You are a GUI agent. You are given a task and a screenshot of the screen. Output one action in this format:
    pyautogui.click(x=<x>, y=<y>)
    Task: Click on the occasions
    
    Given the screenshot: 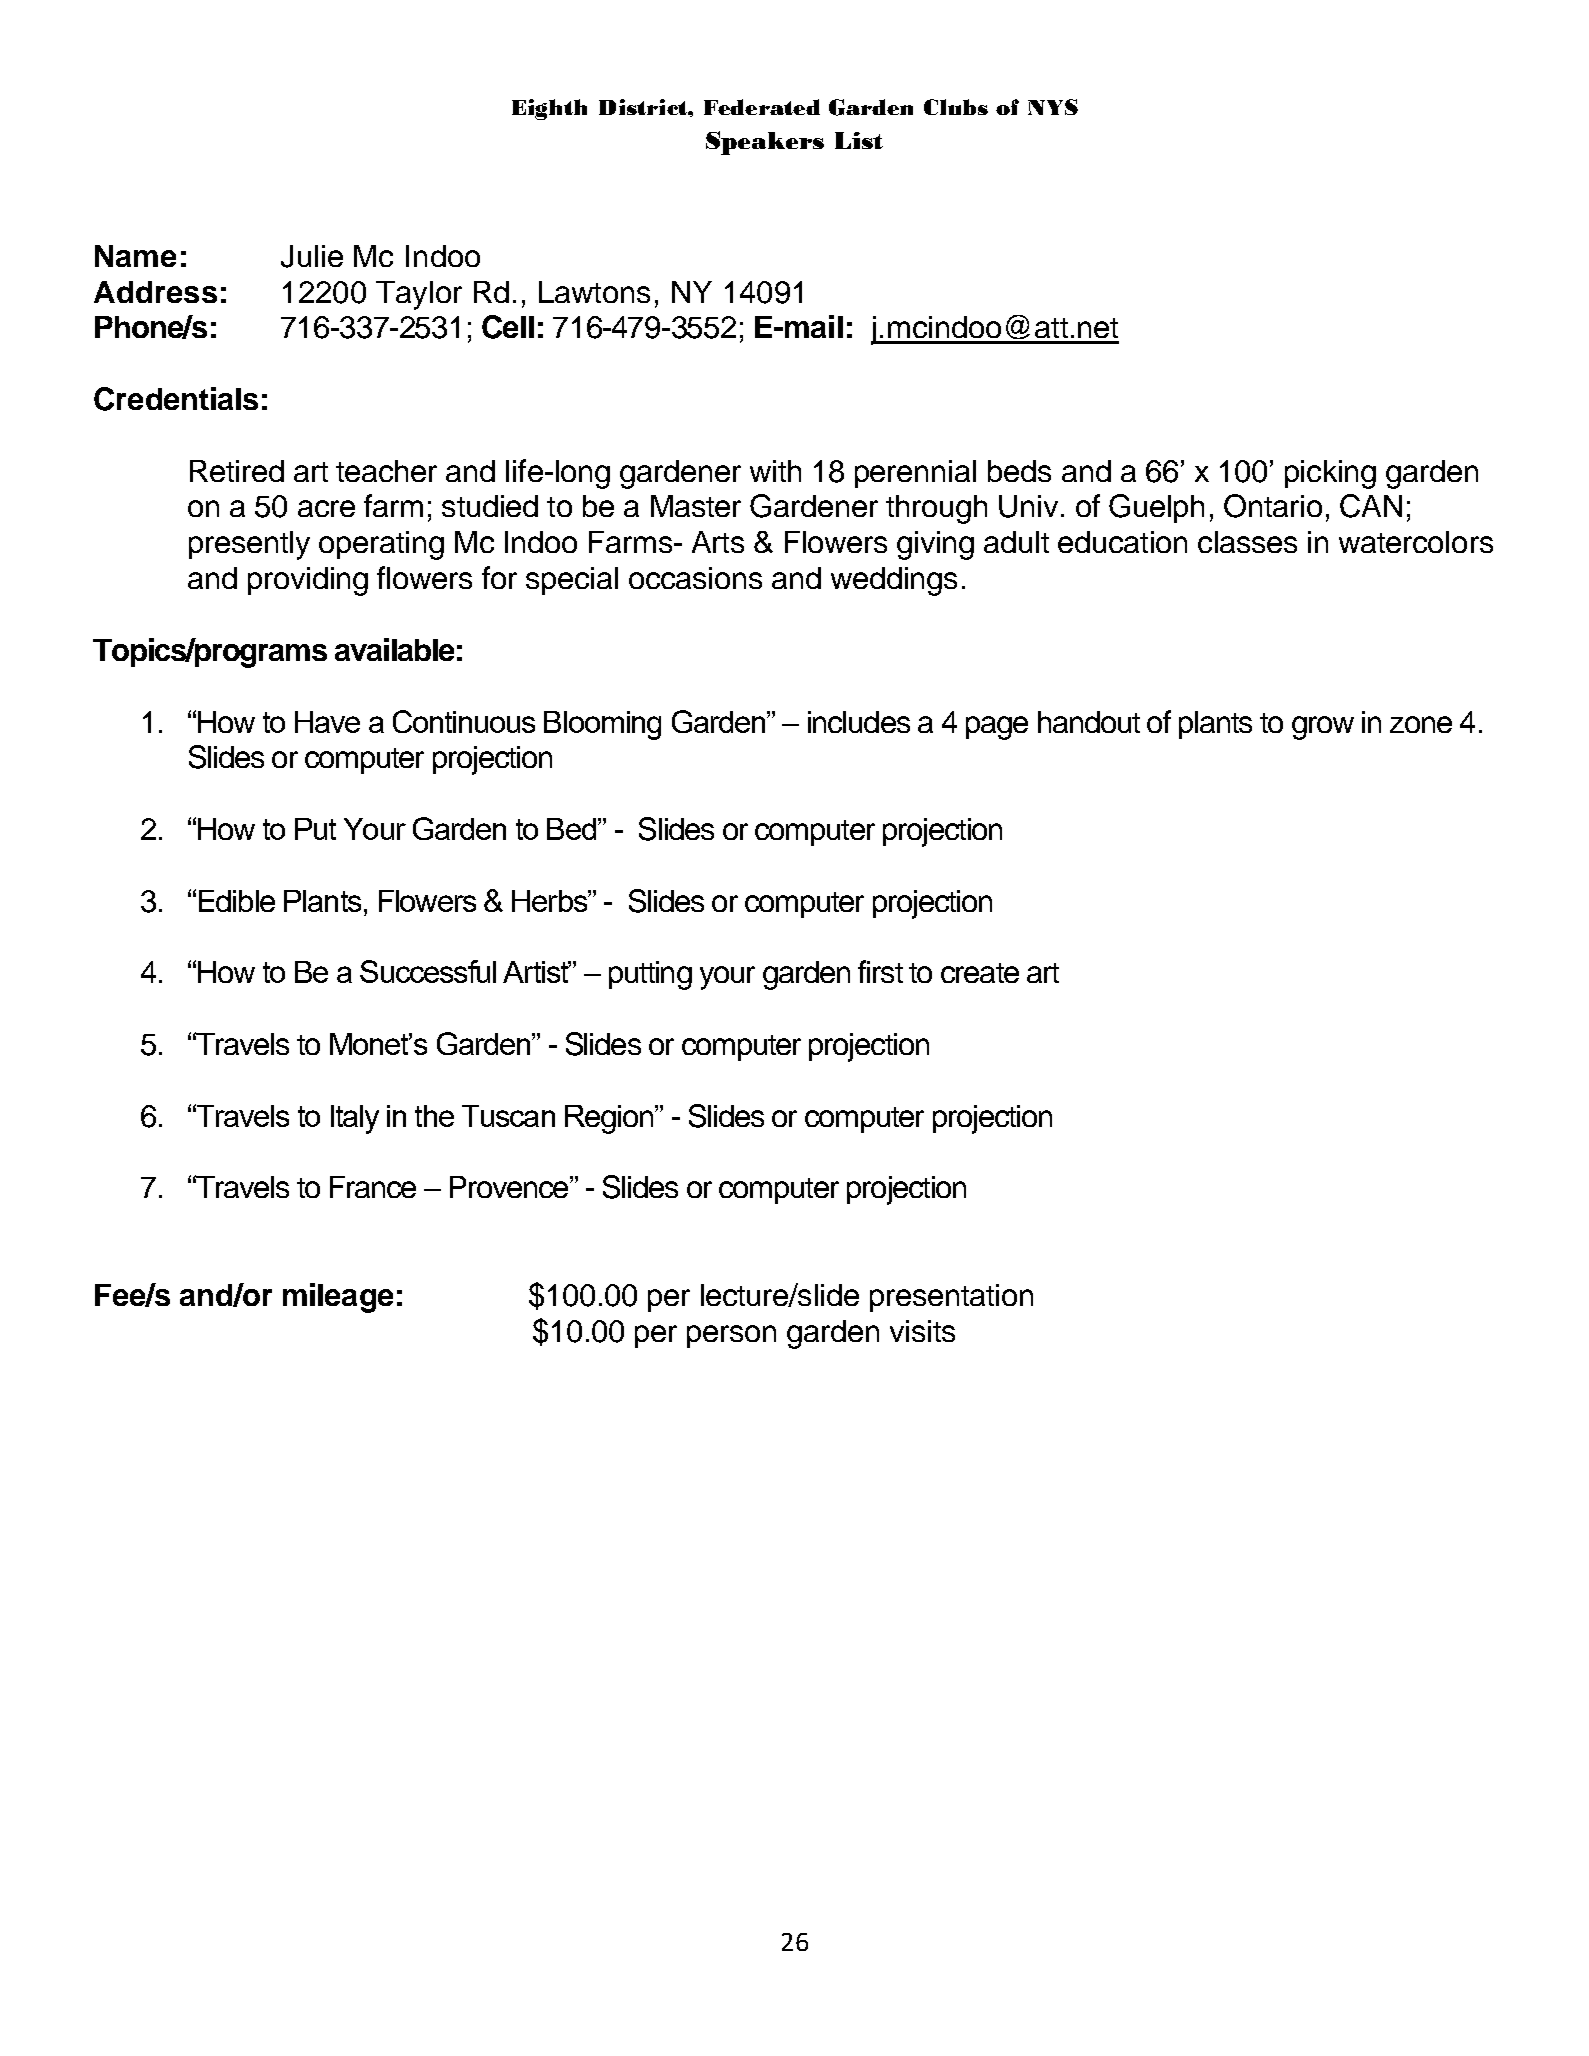 What is the action you would take?
    pyautogui.click(x=695, y=578)
